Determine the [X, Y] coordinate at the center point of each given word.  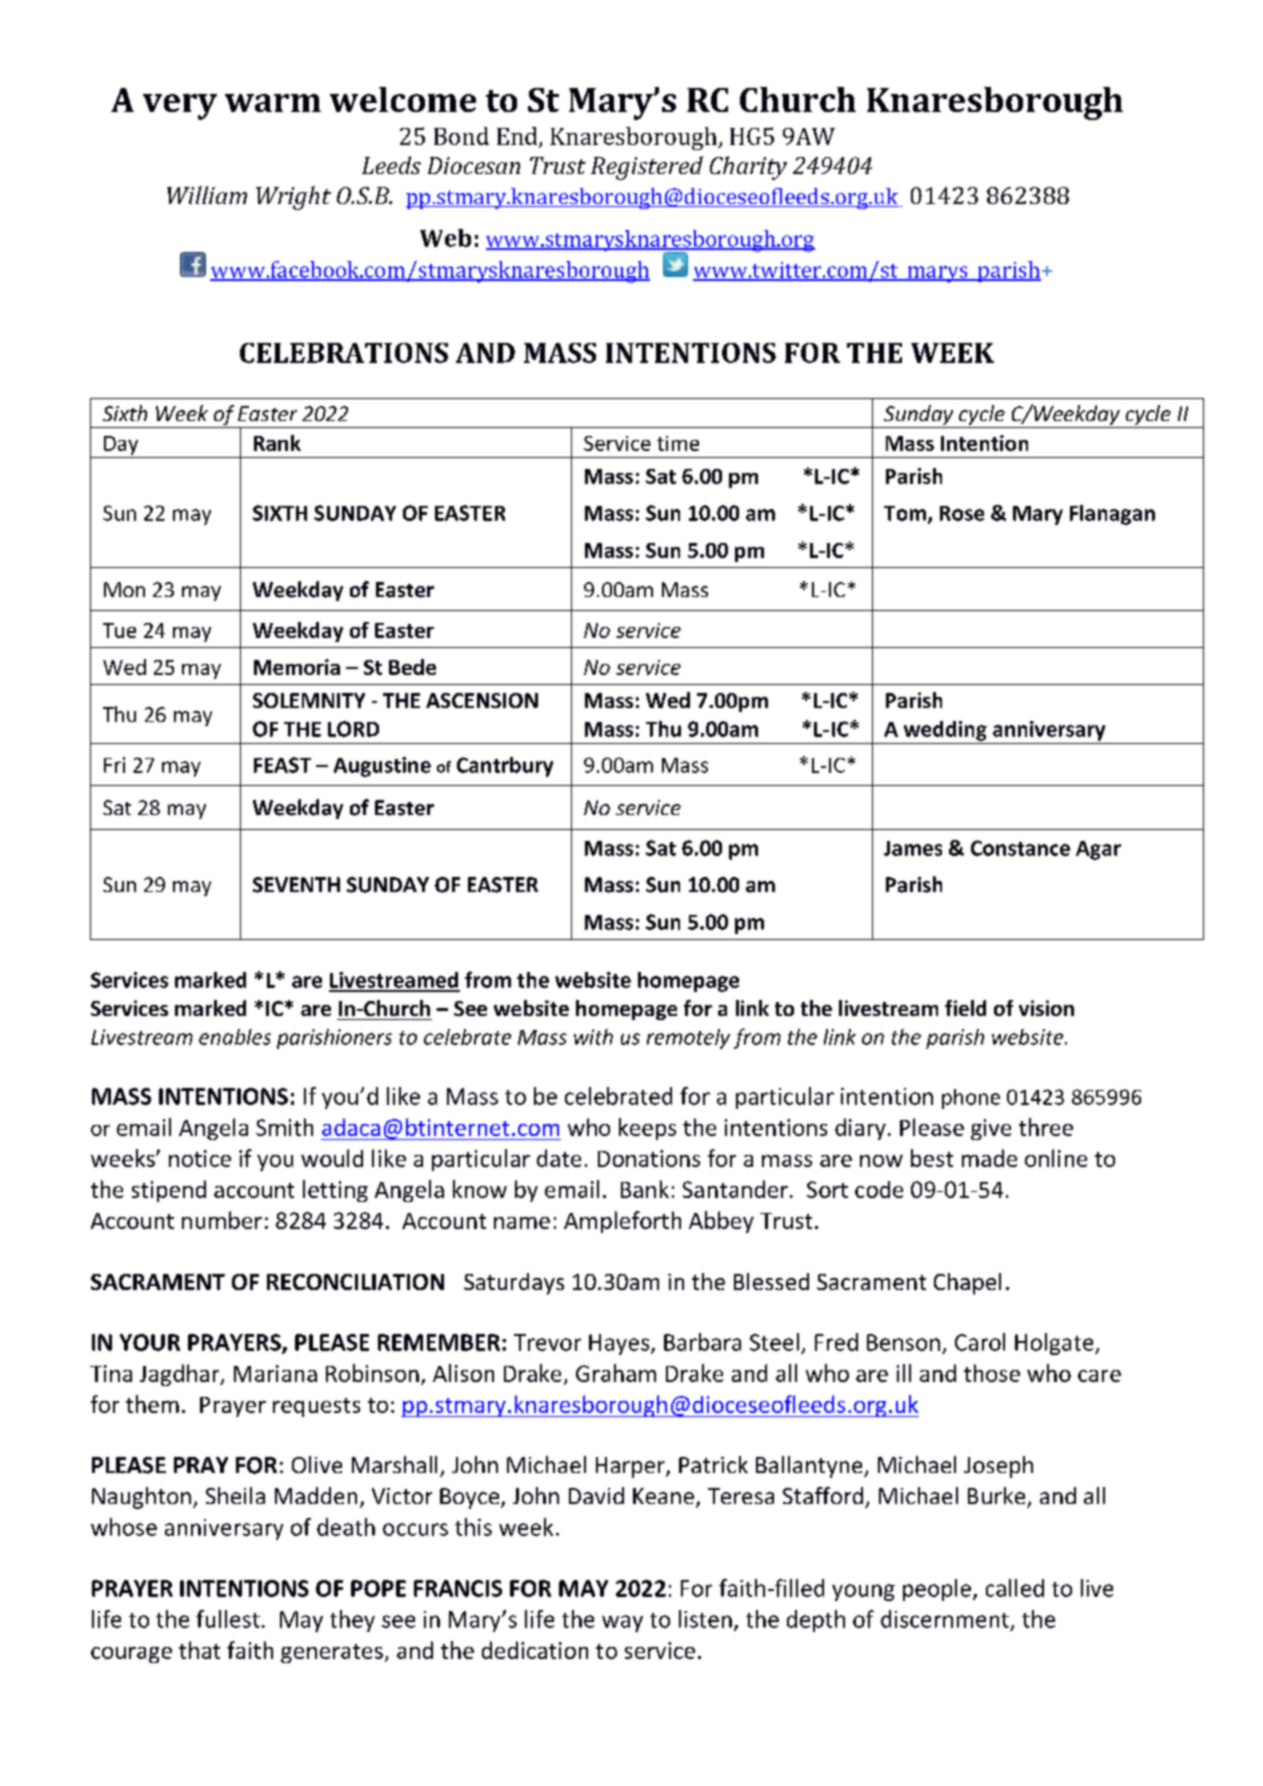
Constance [1020, 848]
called [1015, 1588]
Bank [645, 1189]
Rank [277, 443]
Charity [748, 168]
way [622, 1623]
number [222, 1220]
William [207, 195]
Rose [962, 513]
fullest [228, 1619]
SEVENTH [296, 885]
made [989, 1158]
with [593, 1037]
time [678, 443]
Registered [647, 168]
